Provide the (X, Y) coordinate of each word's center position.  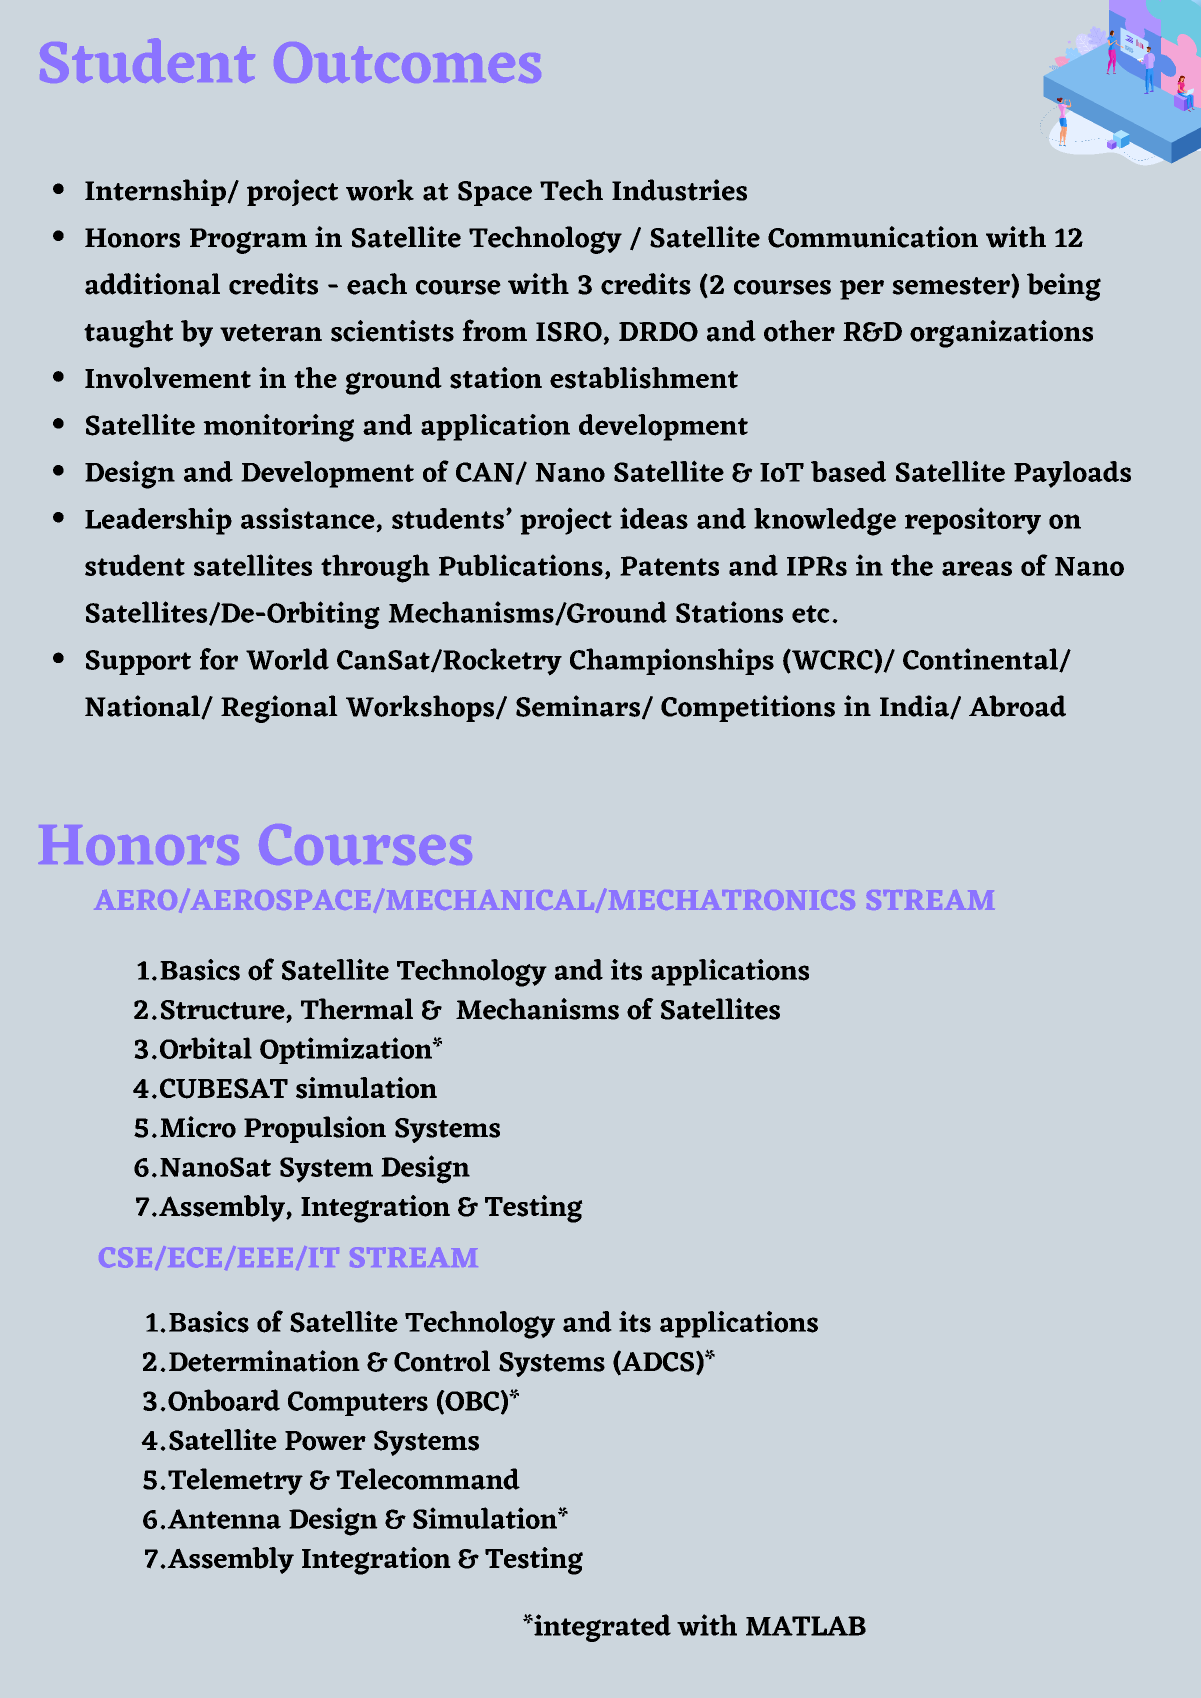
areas (977, 568)
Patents (669, 566)
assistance (309, 519)
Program (248, 241)
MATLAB (806, 1626)
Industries (679, 190)
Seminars (579, 707)
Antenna (224, 1519)
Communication (873, 237)
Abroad (1017, 706)
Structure (224, 1011)
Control (442, 1361)
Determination (264, 1361)
